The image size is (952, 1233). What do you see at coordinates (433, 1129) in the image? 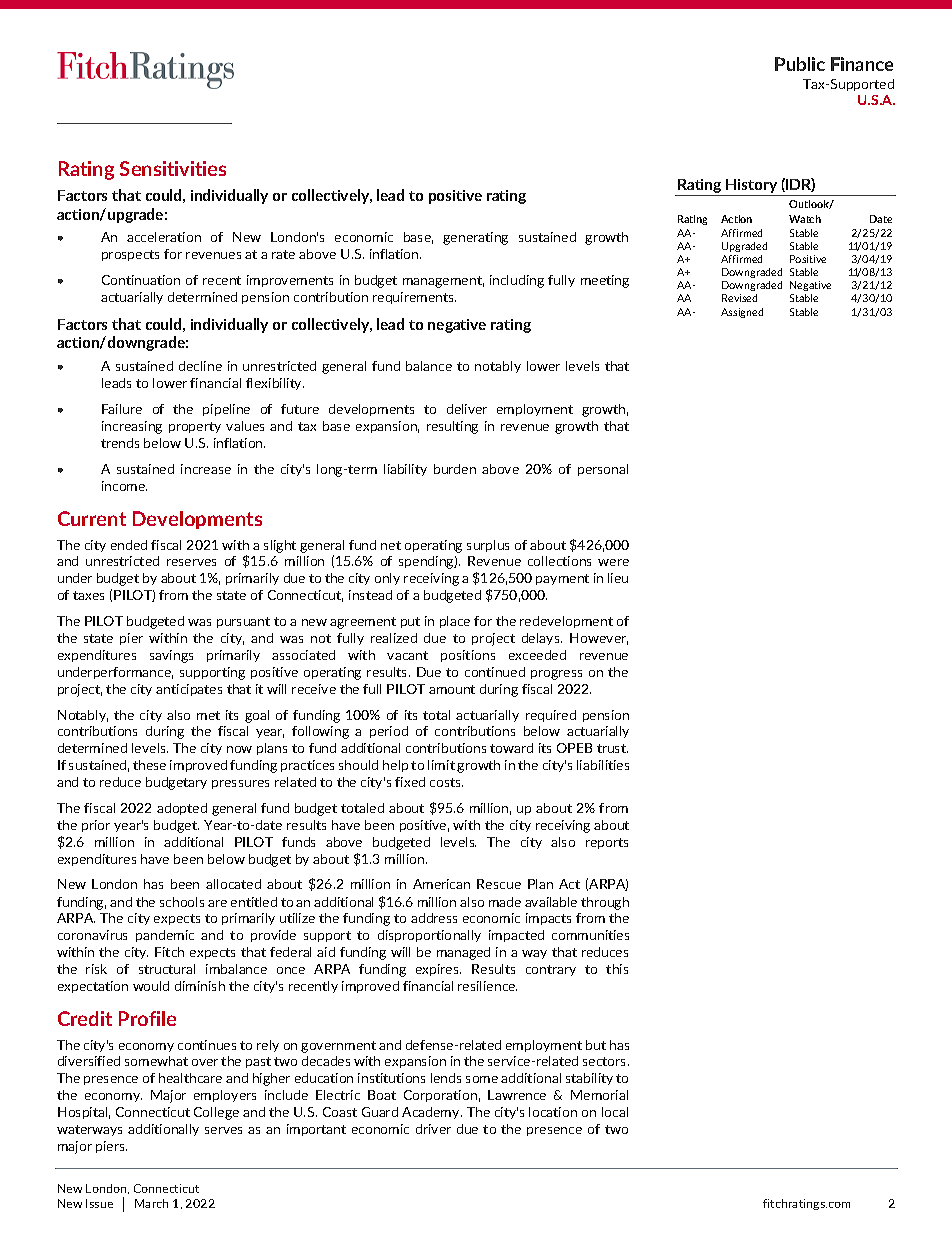
I see `driver` at bounding box center [433, 1129].
